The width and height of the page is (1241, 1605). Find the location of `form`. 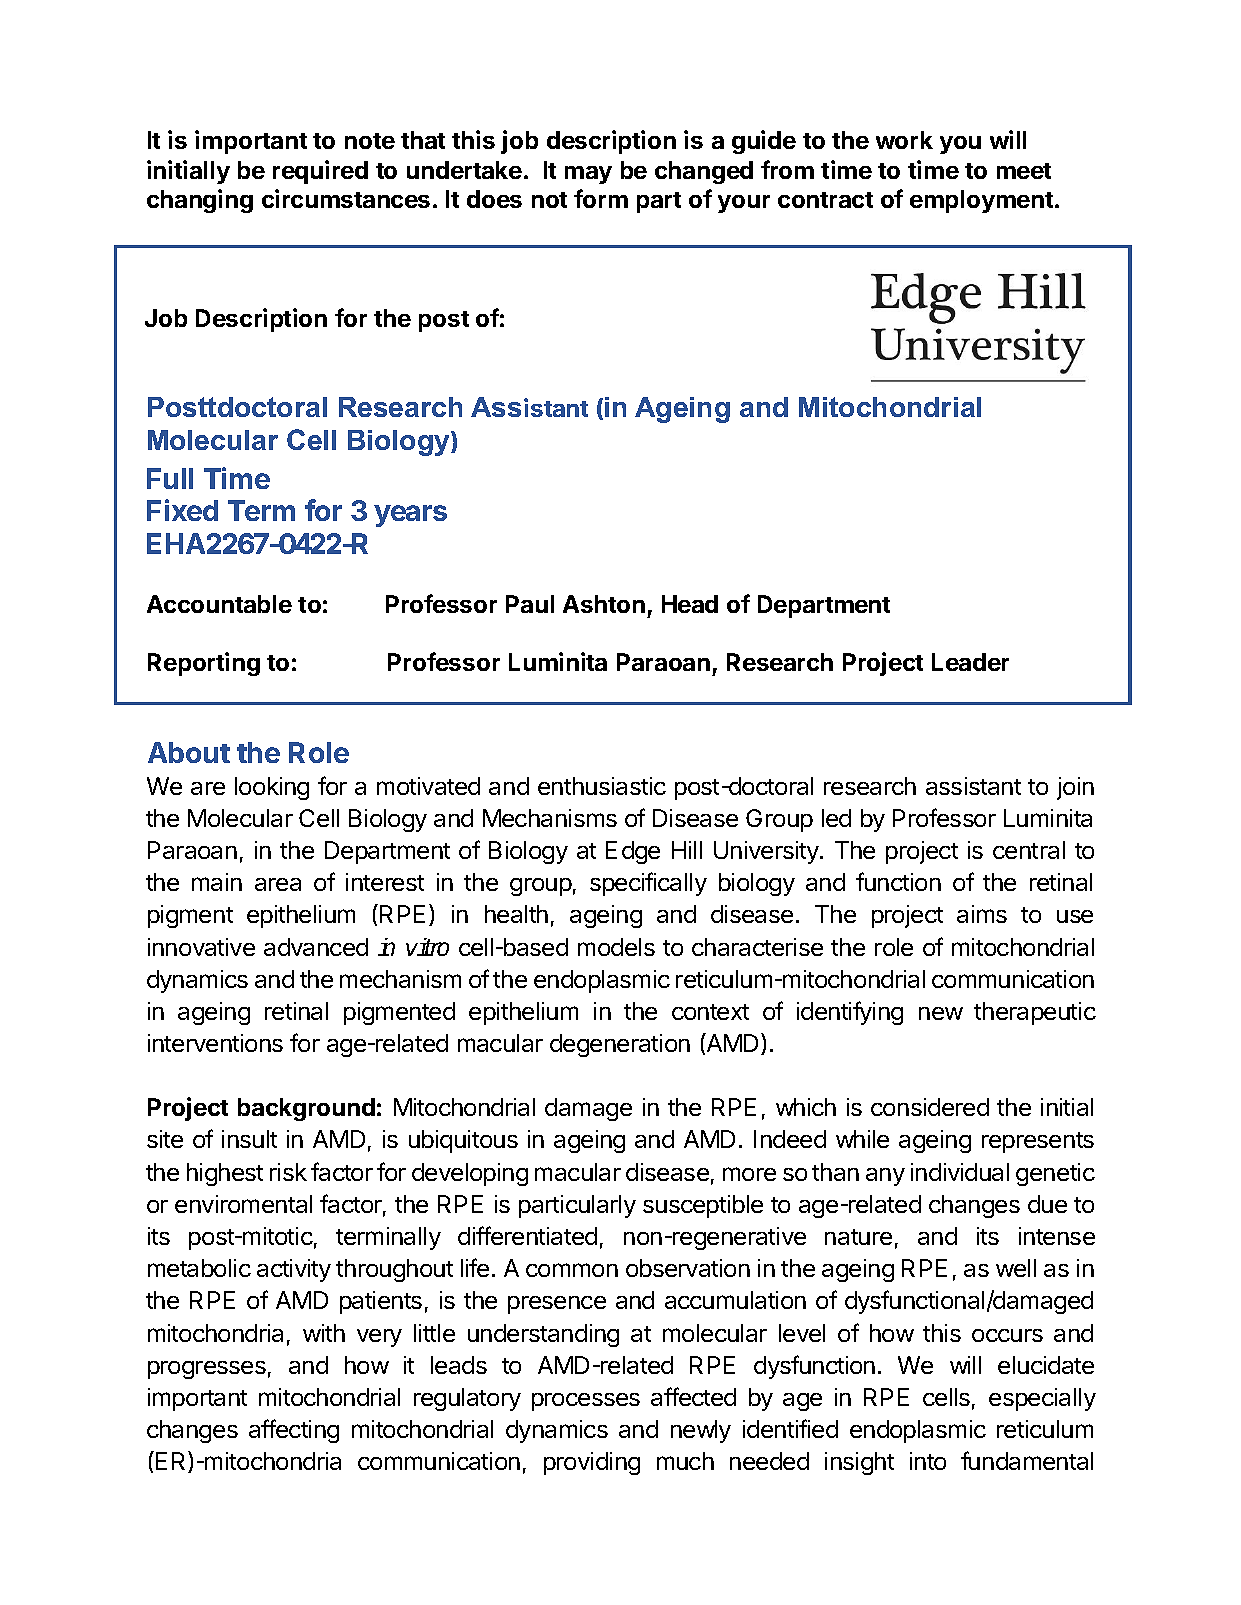

form is located at coordinates (601, 198).
